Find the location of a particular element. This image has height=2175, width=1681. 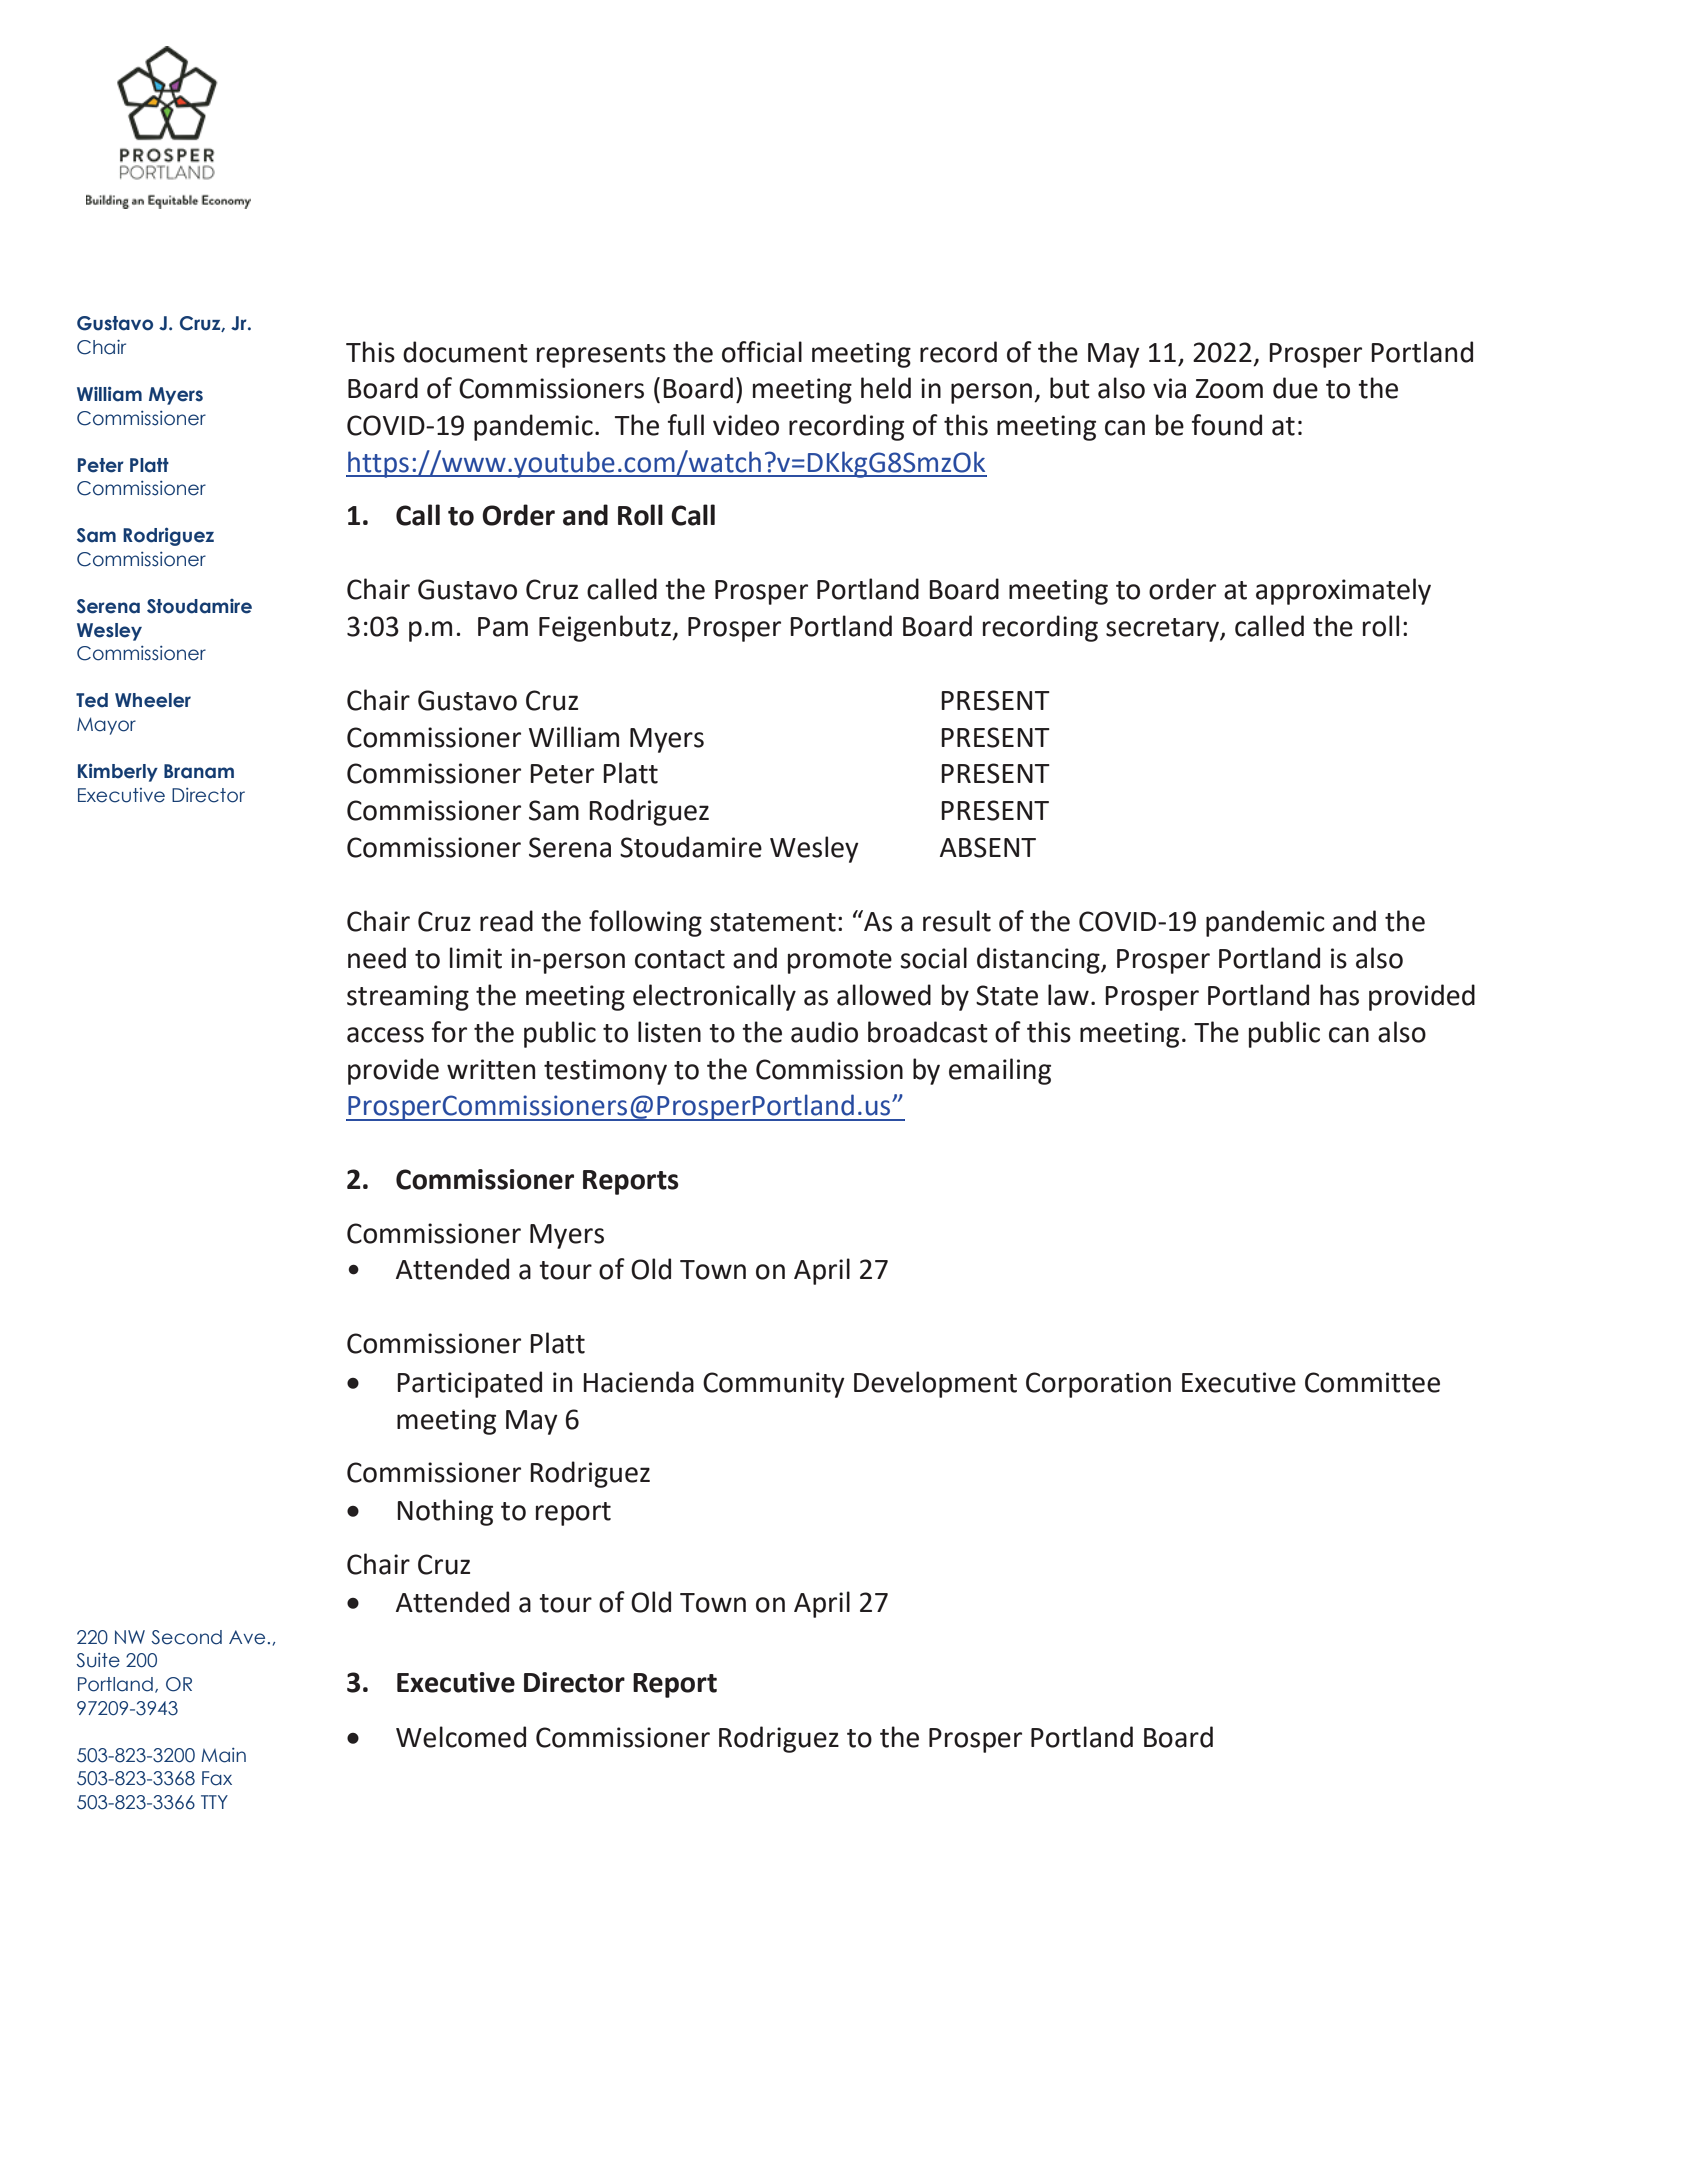

listen is located at coordinates (669, 1032).
